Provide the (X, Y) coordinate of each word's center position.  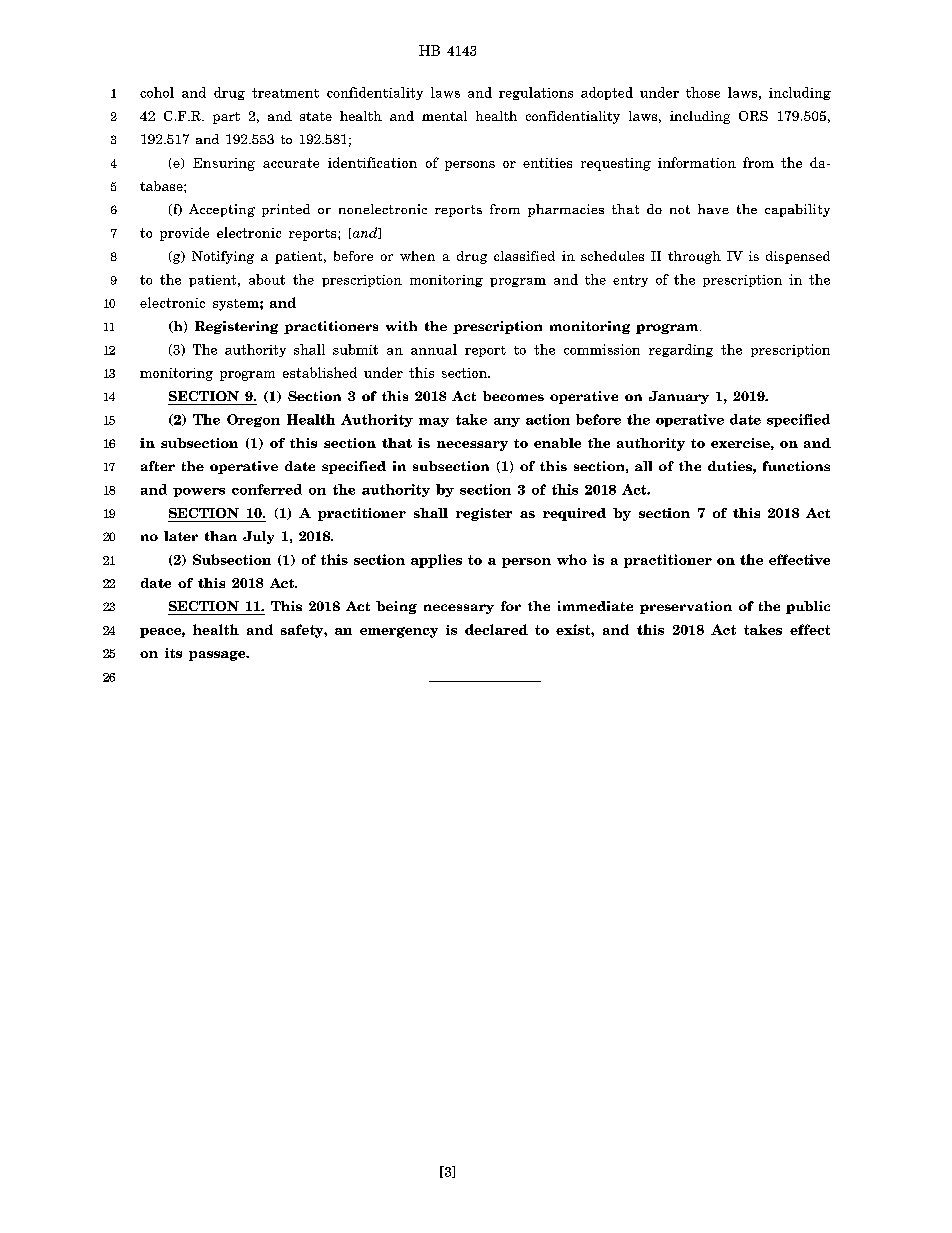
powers (199, 492)
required (574, 514)
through (694, 257)
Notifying (223, 257)
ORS (753, 116)
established (320, 372)
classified (524, 256)
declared (496, 629)
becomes (513, 396)
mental (444, 116)
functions (796, 466)
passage (218, 656)
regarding (681, 350)
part (226, 118)
